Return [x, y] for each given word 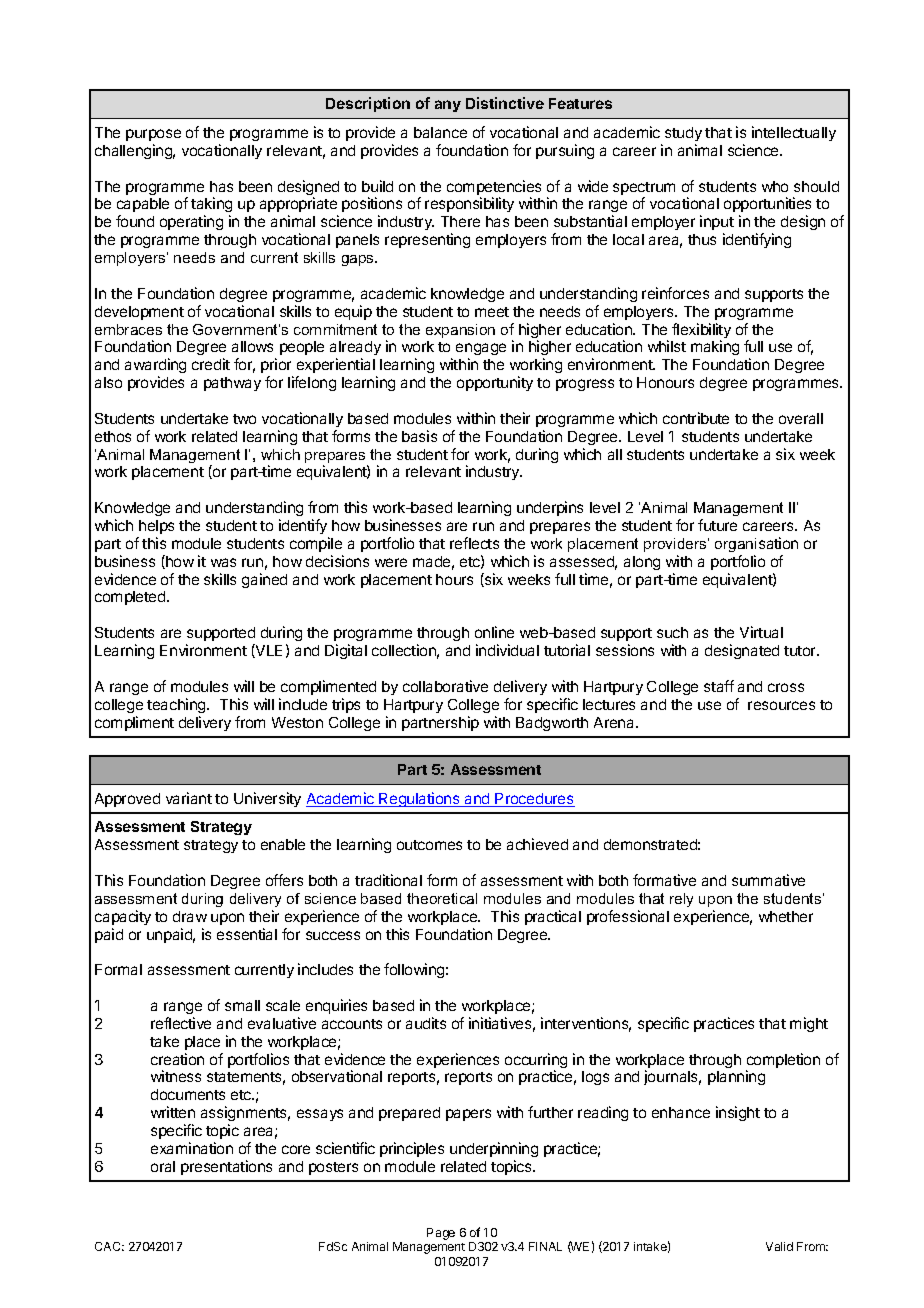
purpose [153, 135]
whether [786, 916]
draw [190, 916]
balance [440, 132]
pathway [232, 384]
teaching [177, 705]
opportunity [495, 383]
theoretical [442, 898]
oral [163, 1166]
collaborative [445, 686]
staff [719, 686]
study [683, 134]
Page [441, 1234]
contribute [696, 418]
